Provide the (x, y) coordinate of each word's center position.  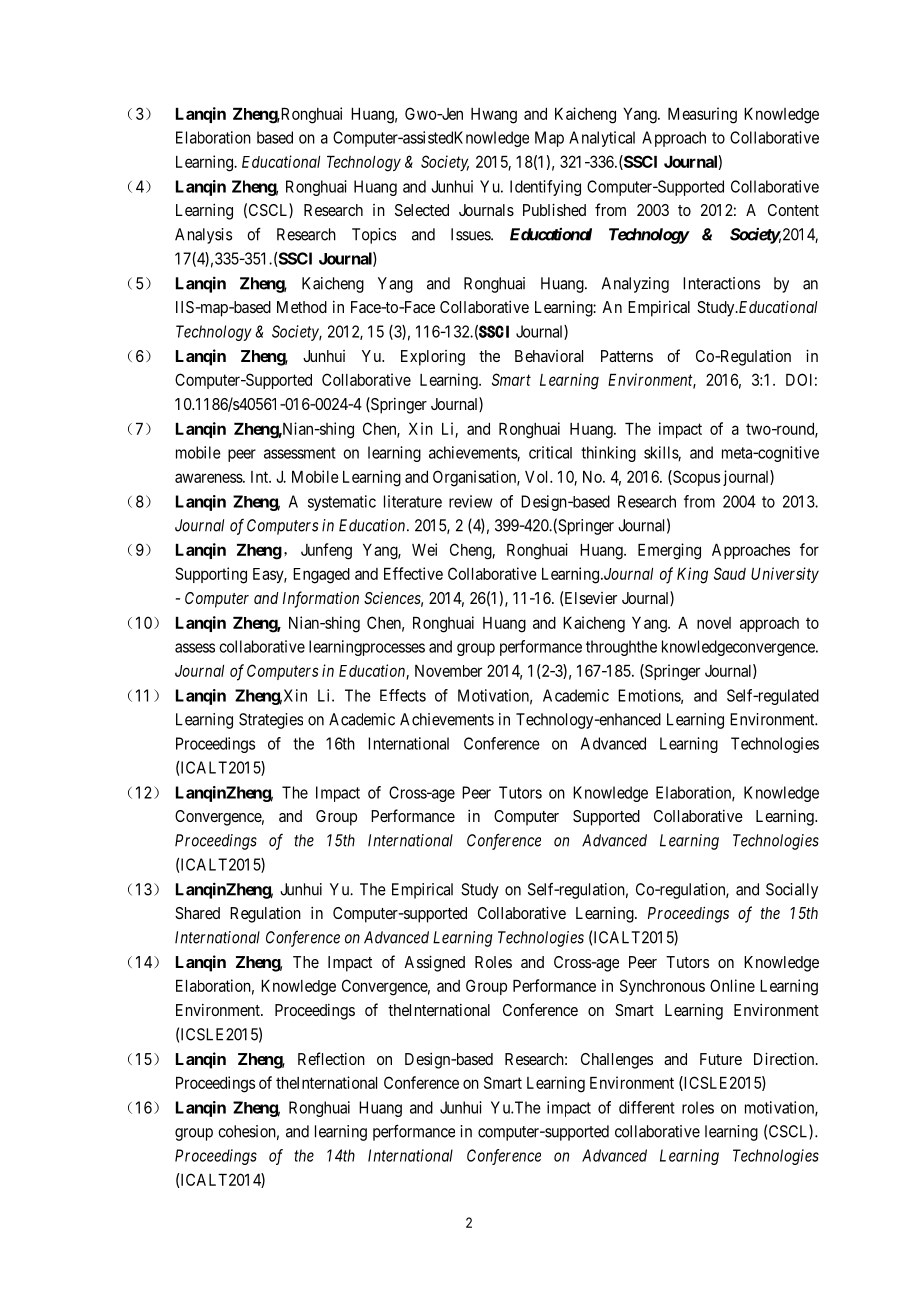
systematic (342, 503)
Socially (792, 891)
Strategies (271, 721)
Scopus (695, 478)
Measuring (702, 115)
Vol (538, 477)
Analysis (203, 236)
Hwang (494, 116)
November (448, 671)
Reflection (331, 1058)
